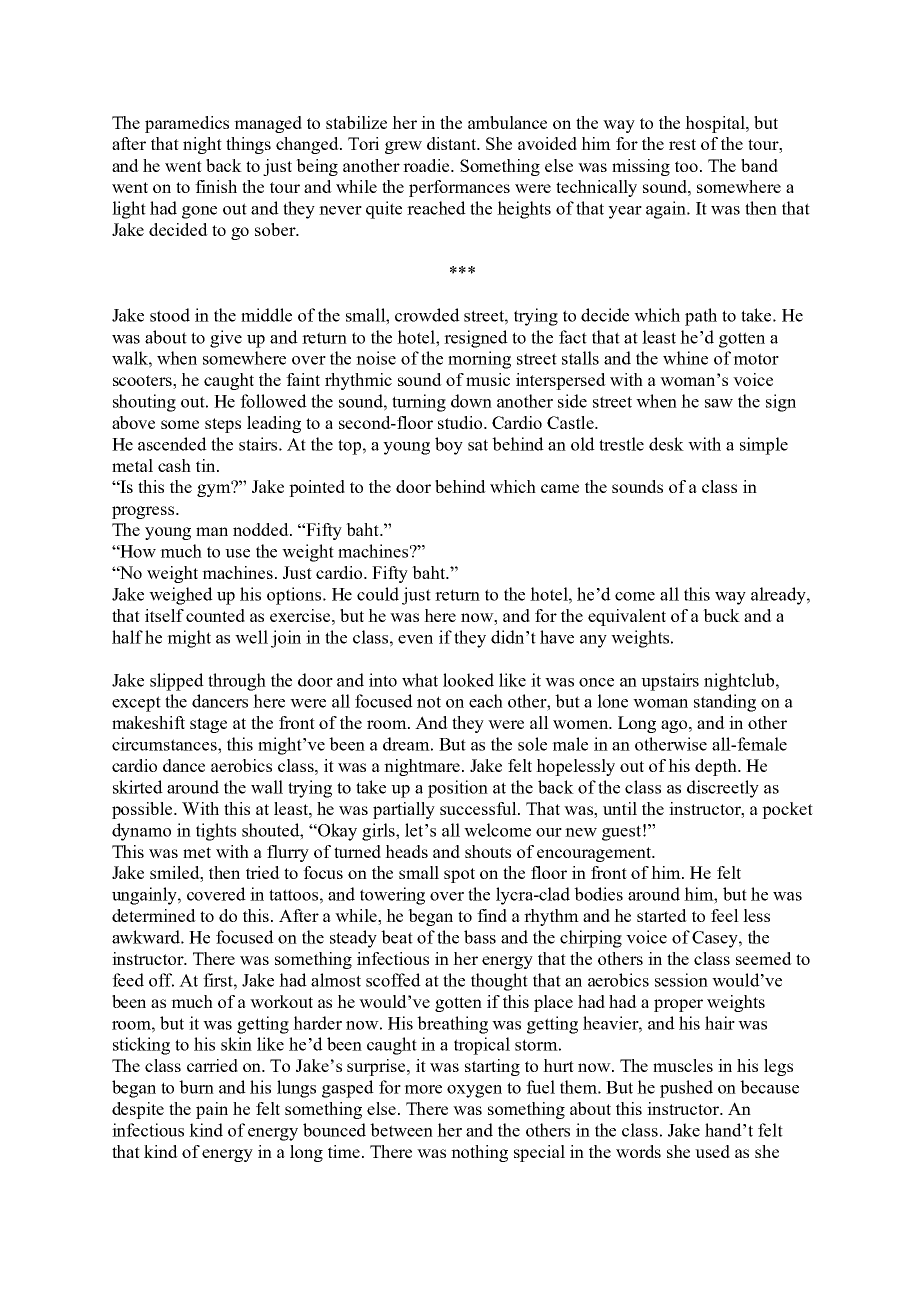 The height and width of the screenshot is (1308, 924). Describe the element at coordinates (719, 403) in the screenshot. I see `saw` at that location.
